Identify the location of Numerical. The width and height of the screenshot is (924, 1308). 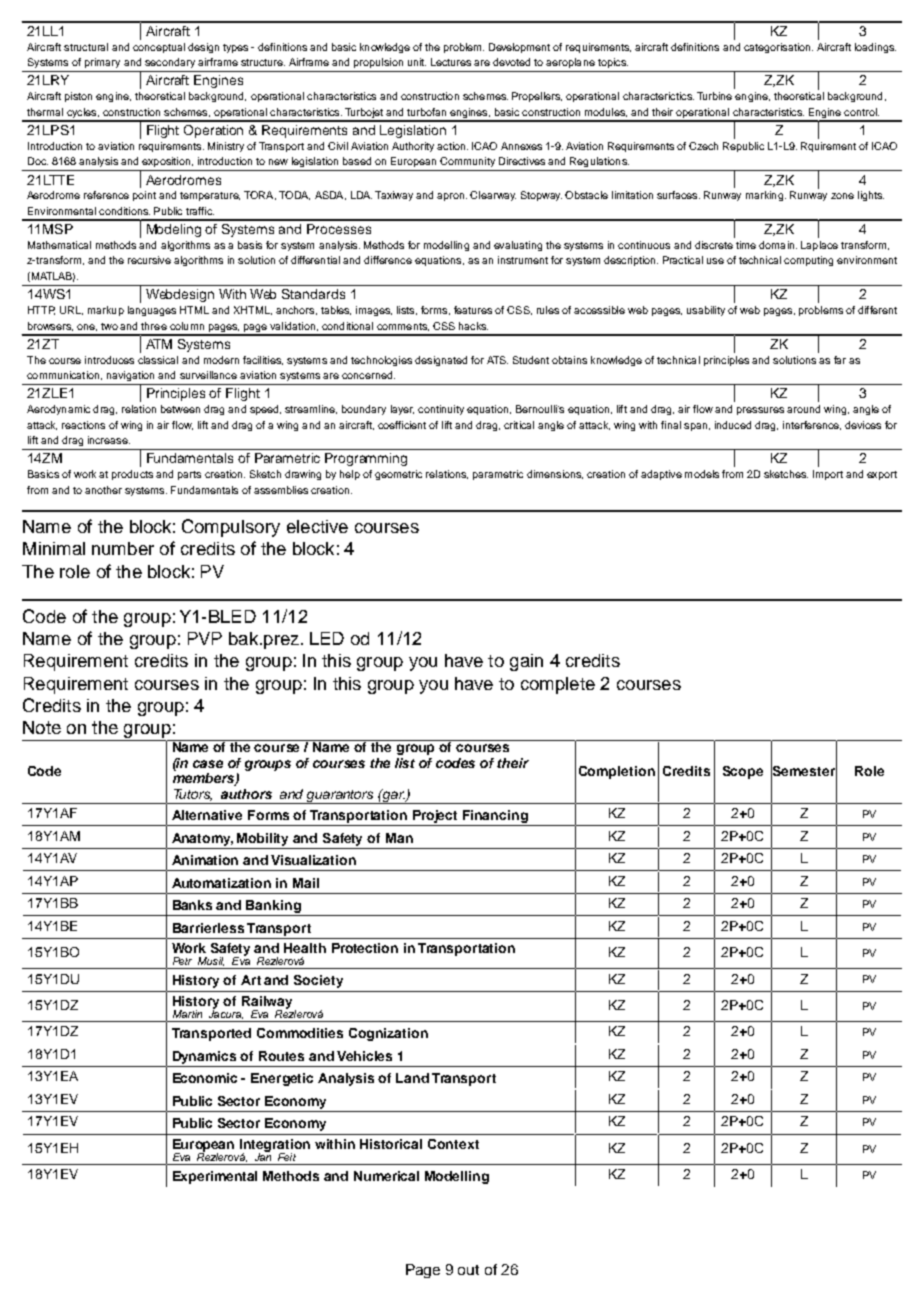
(386, 1176).
